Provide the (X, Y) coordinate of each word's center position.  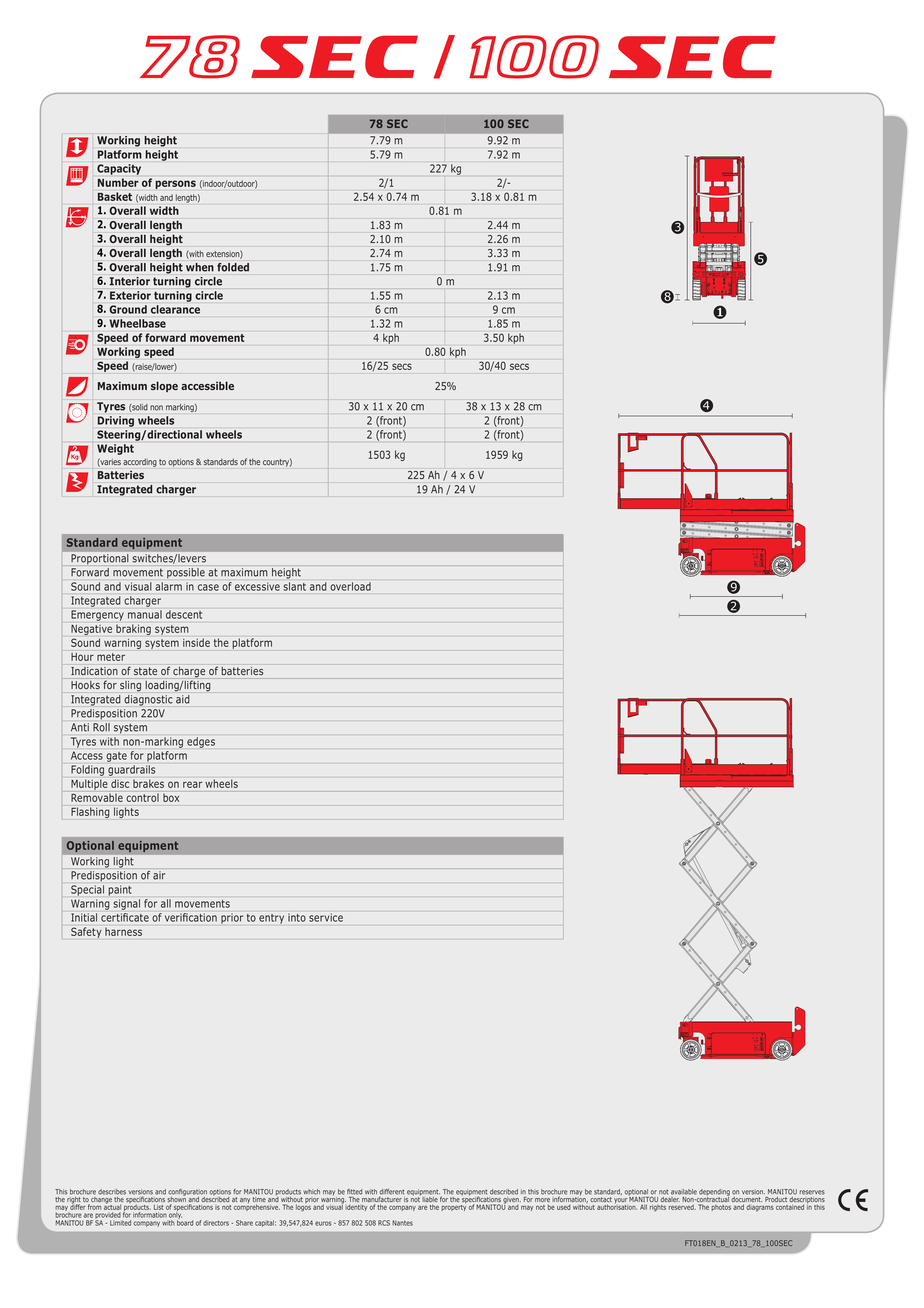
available (684, 1192)
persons (175, 184)
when (200, 267)
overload (351, 586)
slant (295, 586)
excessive (257, 586)
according (140, 462)
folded (233, 267)
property (453, 1208)
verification (191, 917)
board (185, 1222)
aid (182, 699)
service (326, 917)
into (297, 918)
